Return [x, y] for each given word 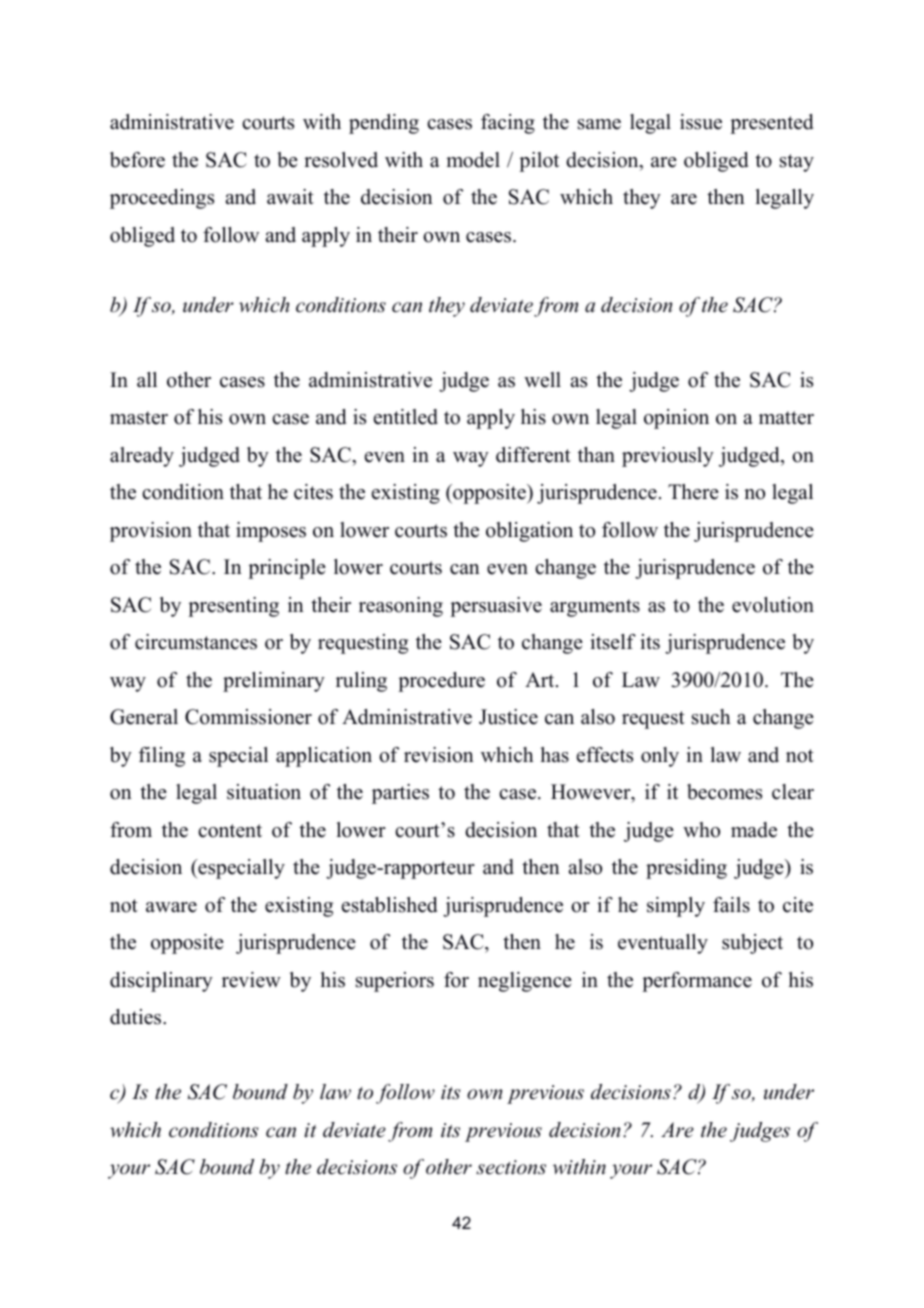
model [473, 160]
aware [171, 907]
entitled [406, 417]
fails [731, 905]
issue [701, 122]
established [389, 905]
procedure [441, 682]
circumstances [196, 642]
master [139, 418]
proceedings [162, 199]
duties [137, 1017]
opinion [676, 419]
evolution [773, 605]
